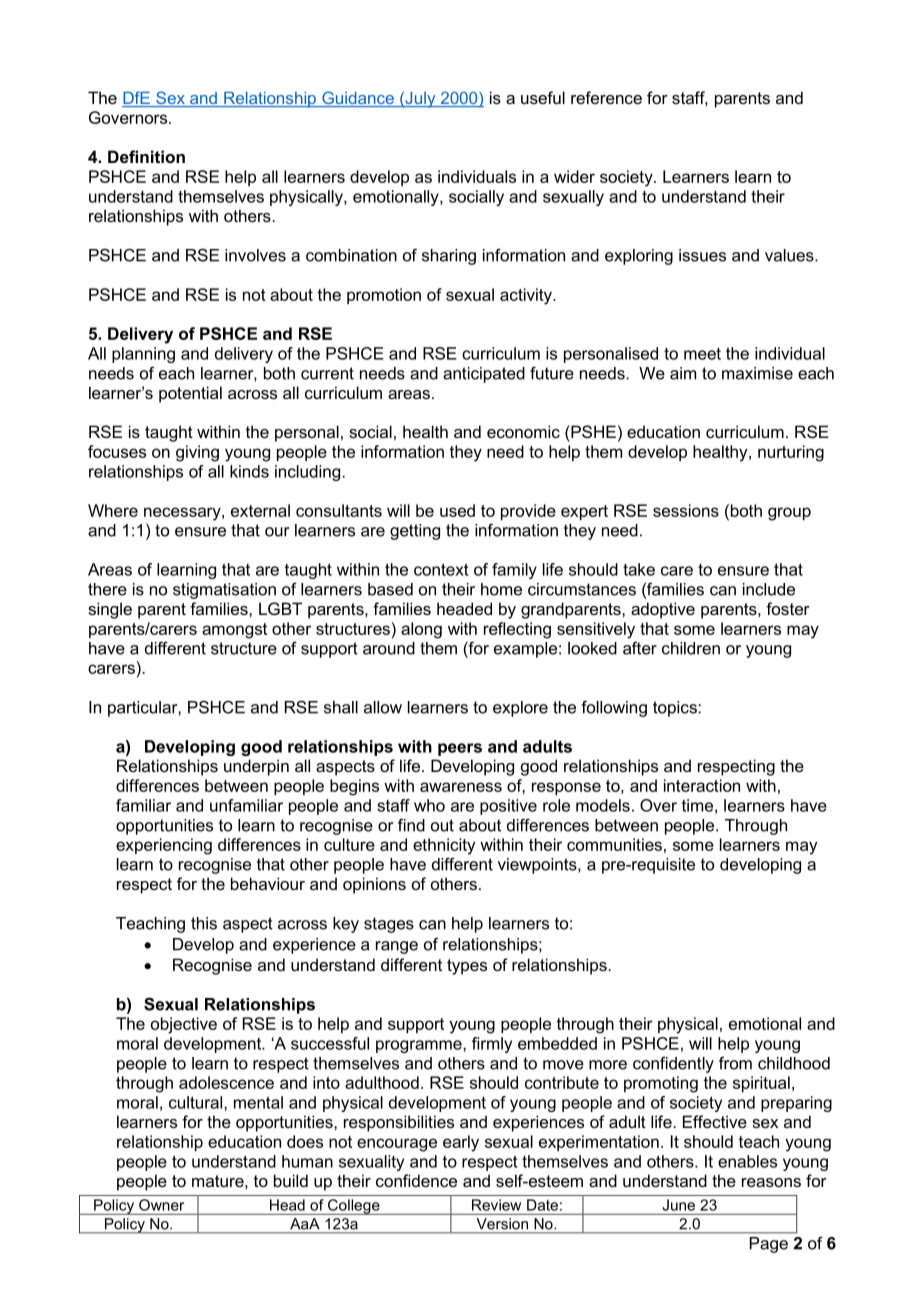  Describe the element at coordinates (416, 1180) in the screenshot. I see `confidence` at that location.
